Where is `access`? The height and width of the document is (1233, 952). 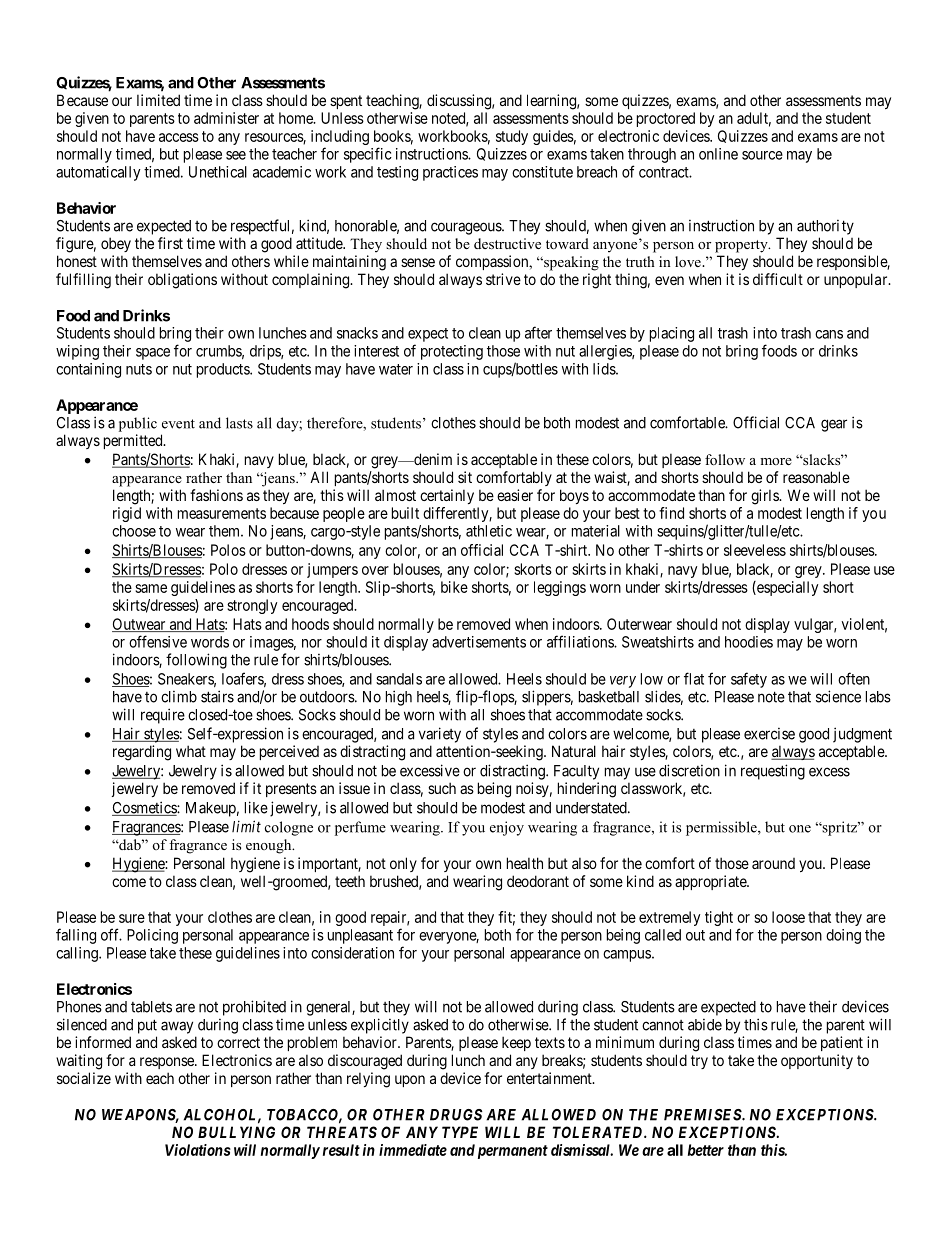 access is located at coordinates (179, 137).
